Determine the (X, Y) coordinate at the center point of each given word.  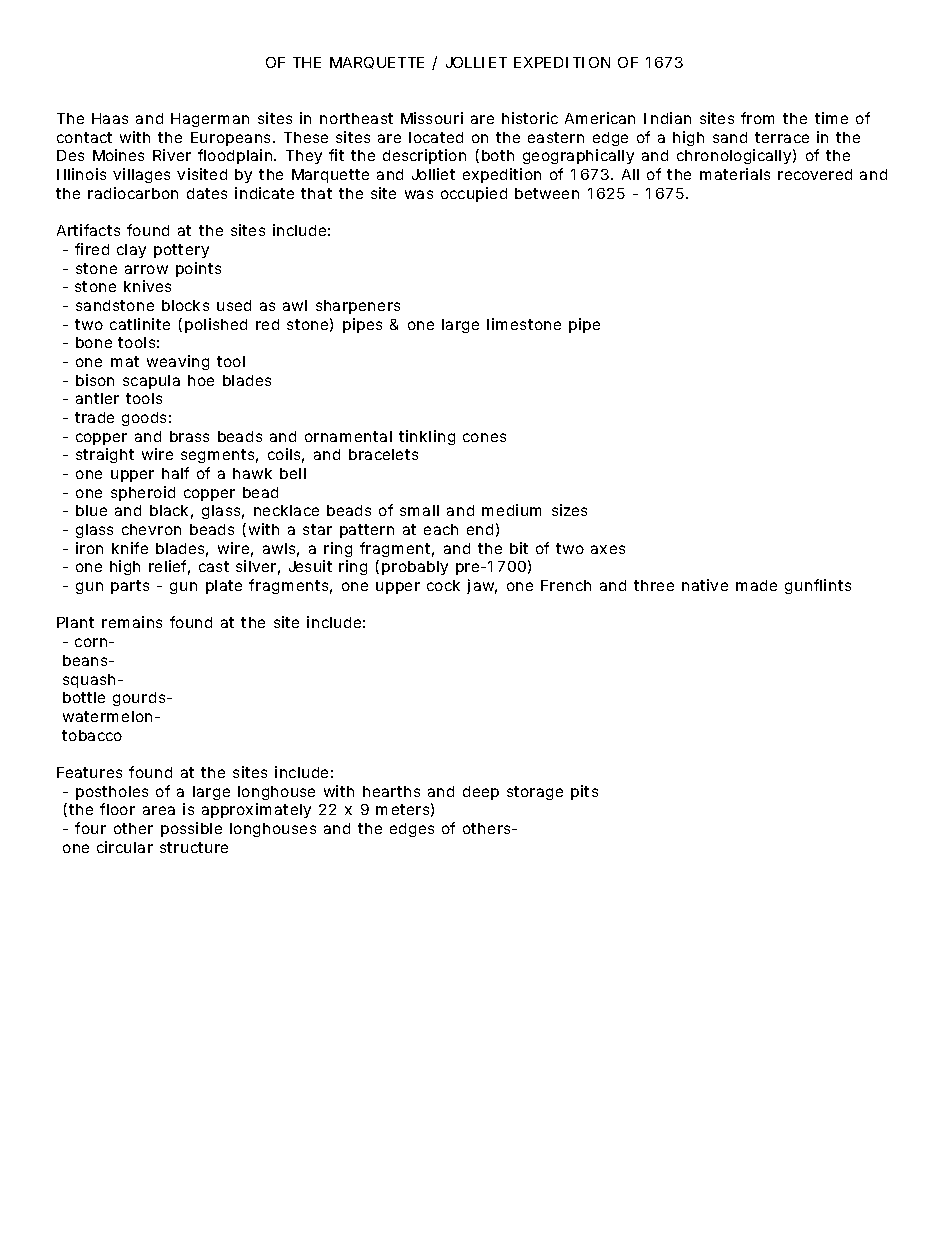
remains (132, 622)
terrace (782, 137)
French (566, 585)
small (419, 510)
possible (191, 829)
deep (481, 793)
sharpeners (358, 307)
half (175, 473)
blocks (185, 305)
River (172, 155)
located (436, 137)
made (756, 585)
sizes (569, 510)
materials (735, 174)
